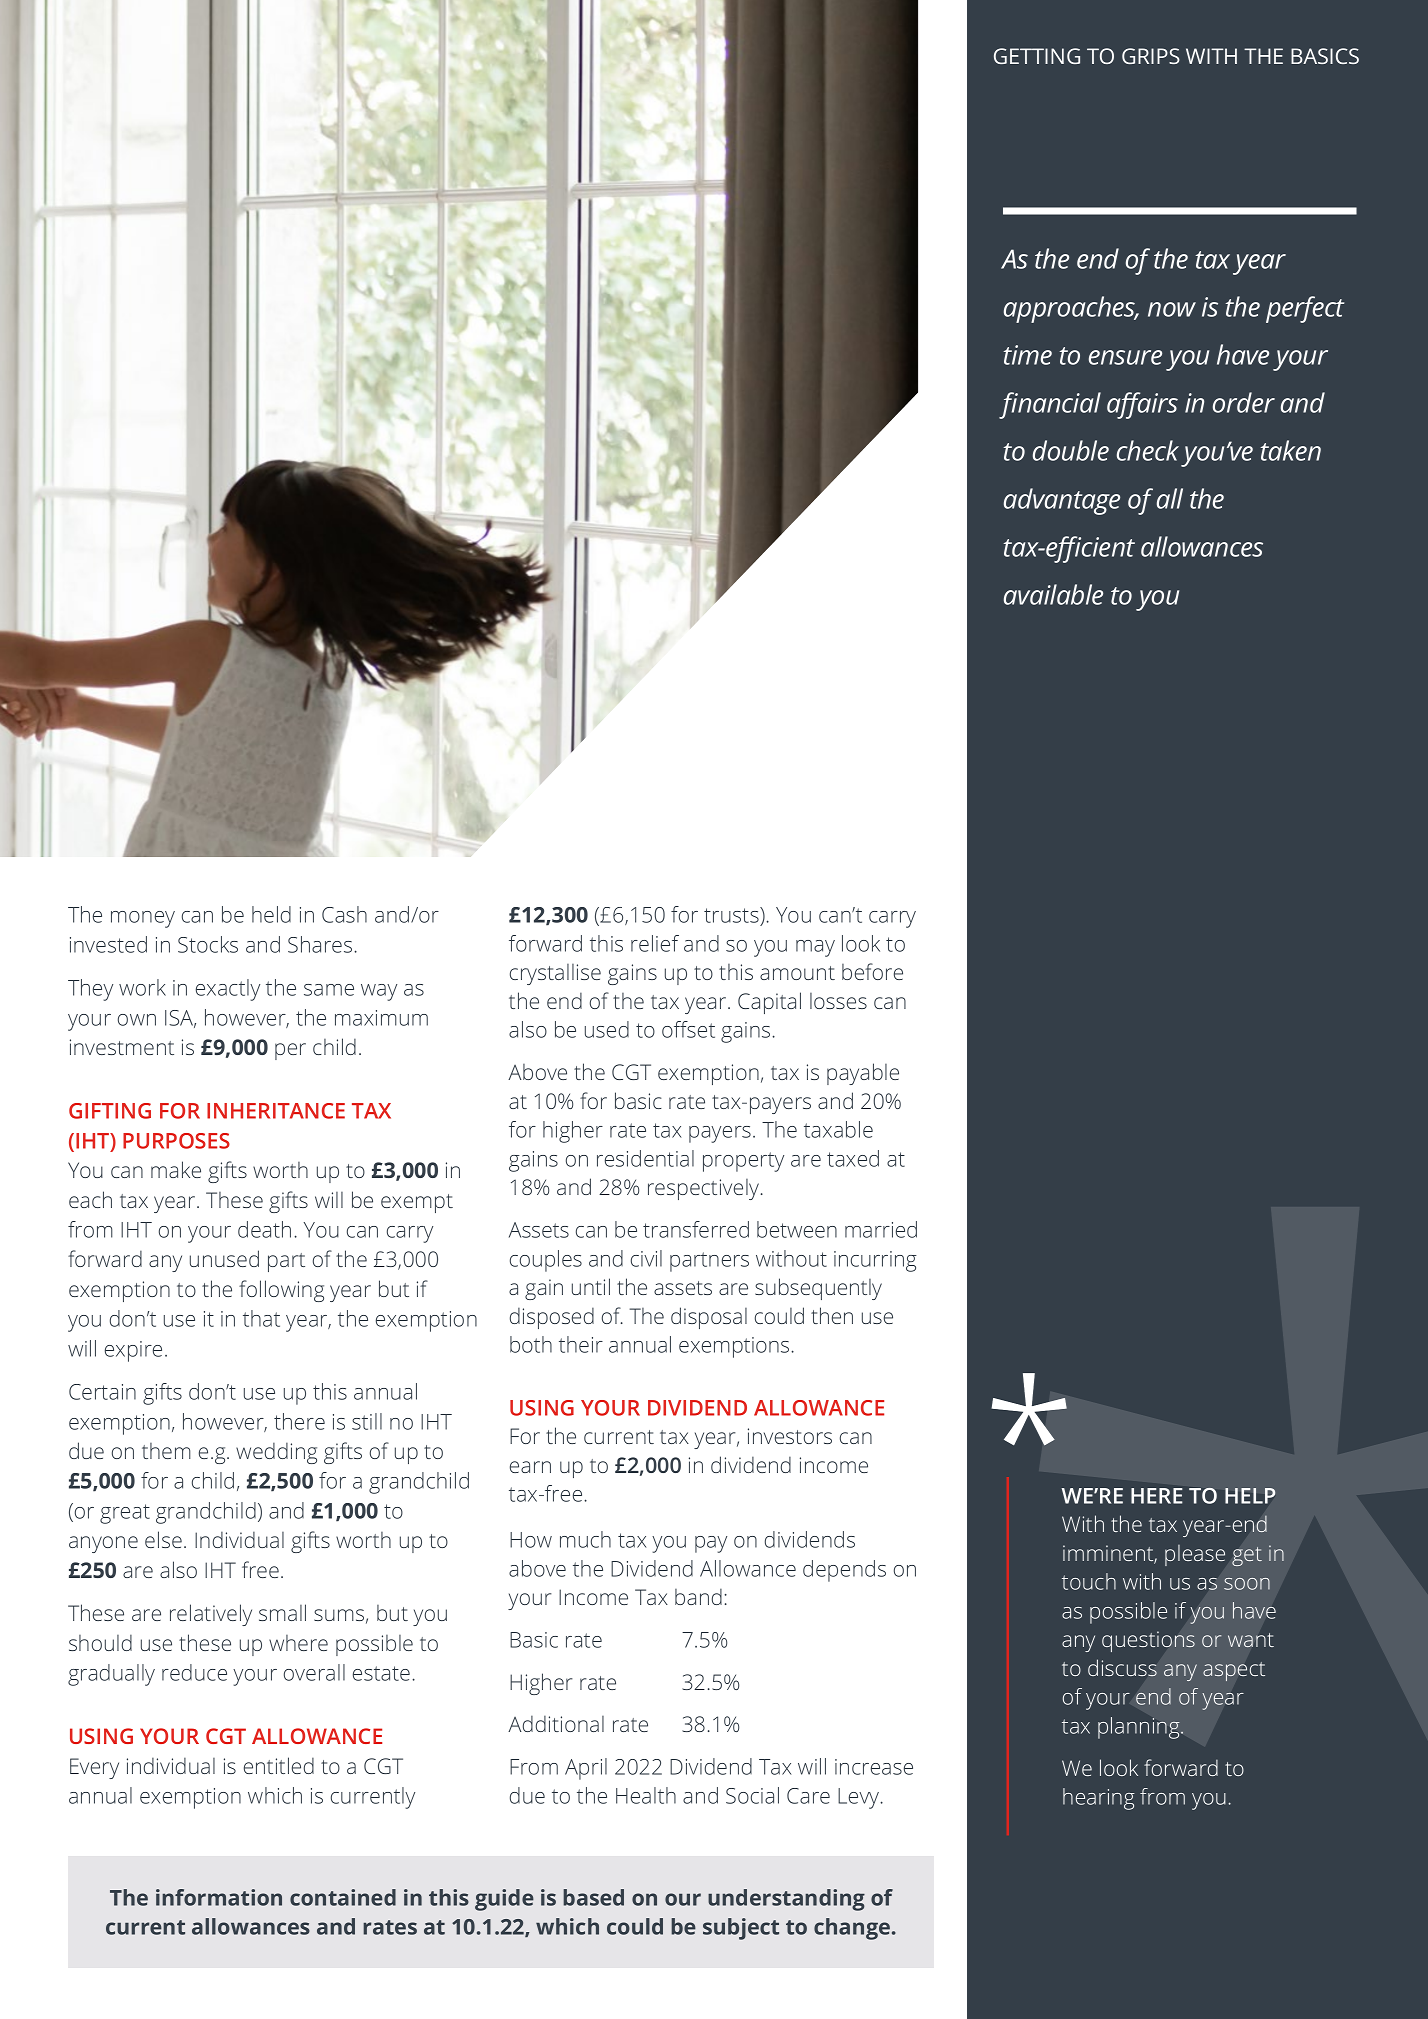  I want to click on wedding, so click(276, 1453).
